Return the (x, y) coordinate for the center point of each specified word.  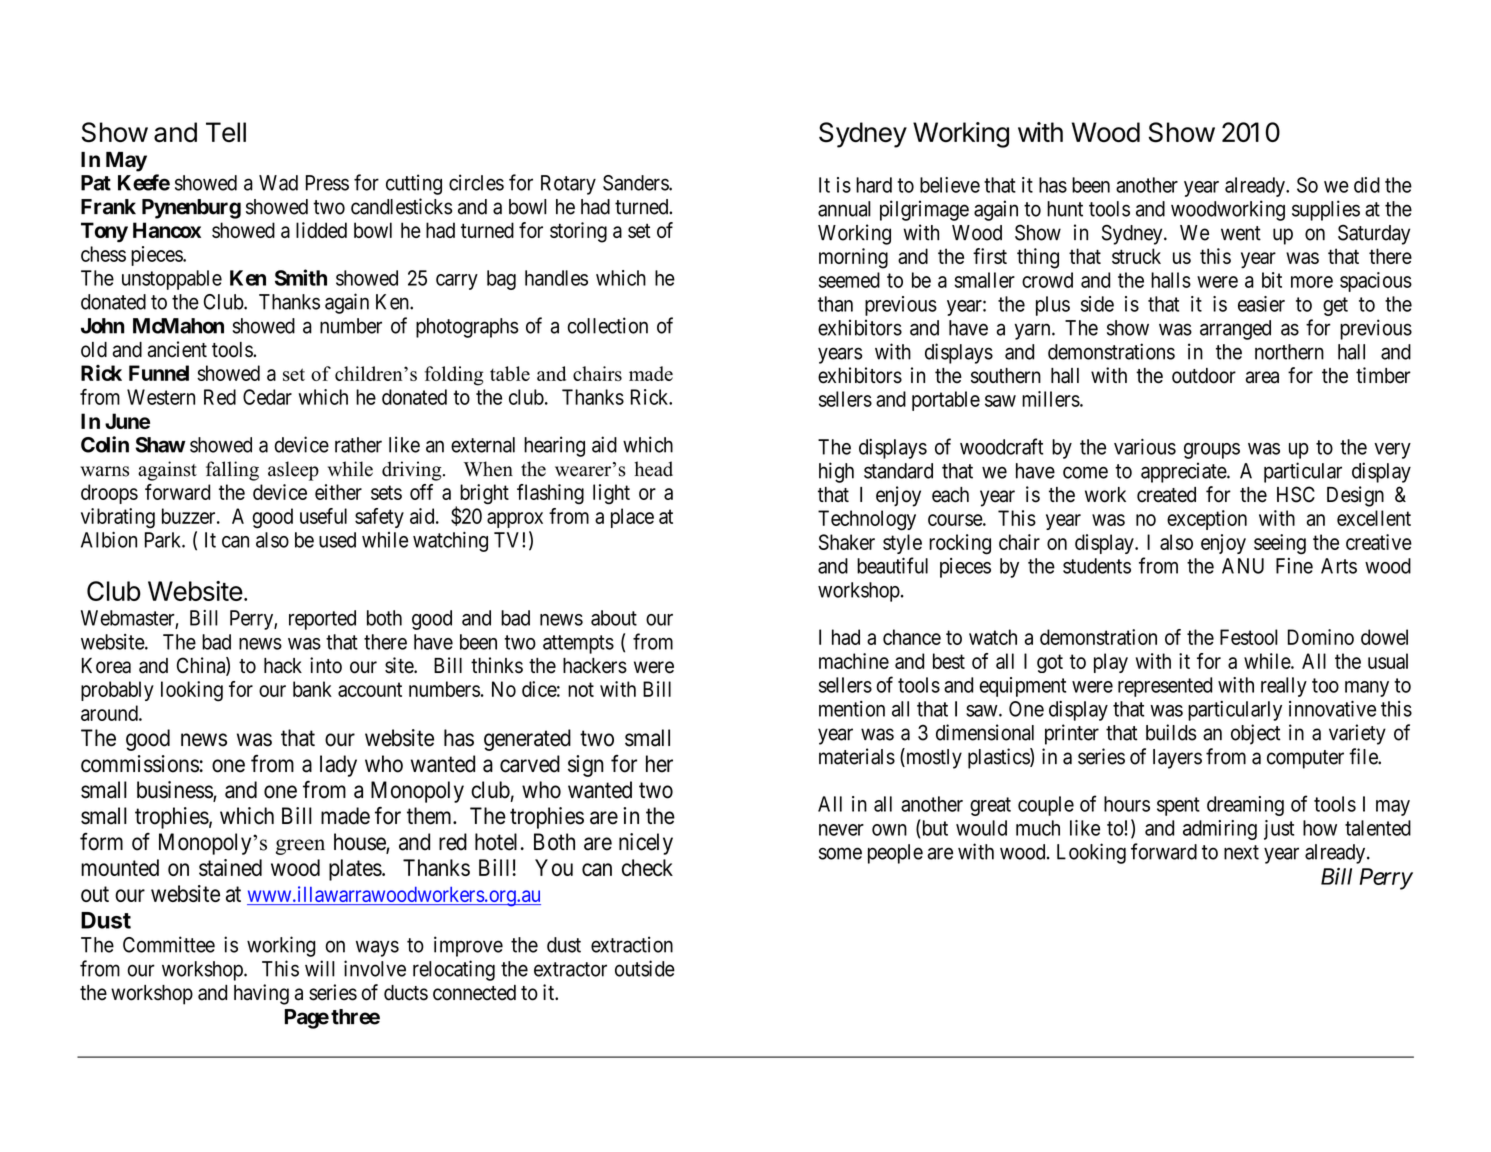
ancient (177, 349)
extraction (632, 944)
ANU (1243, 566)
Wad (278, 183)
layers (1177, 759)
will (320, 968)
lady (338, 766)
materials (857, 756)
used (337, 540)
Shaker (847, 542)
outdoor (1204, 376)
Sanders (636, 183)
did (1367, 185)
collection (607, 325)
